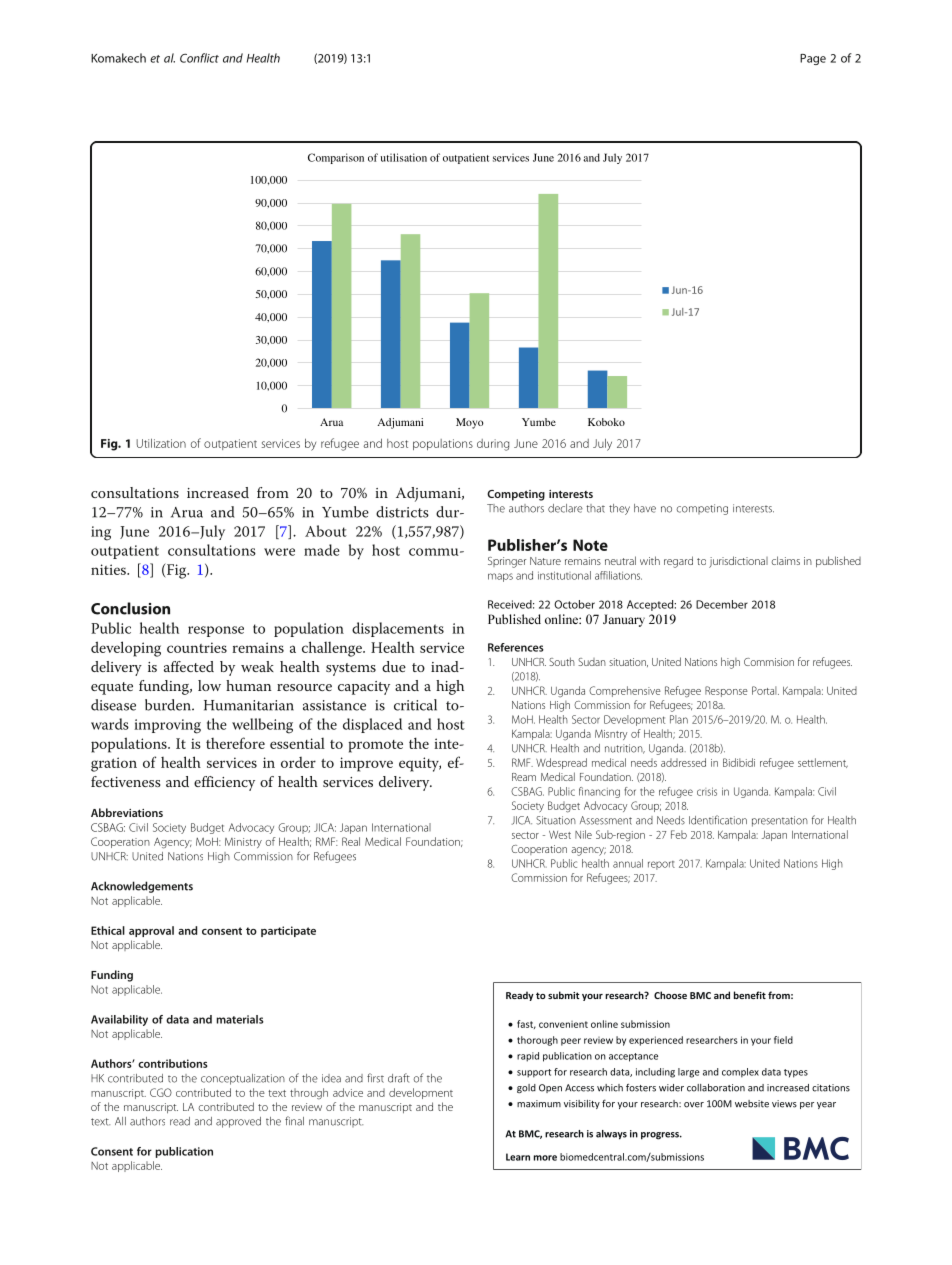  What do you see at coordinates (645, 508) in the document?
I see `have` at bounding box center [645, 508].
